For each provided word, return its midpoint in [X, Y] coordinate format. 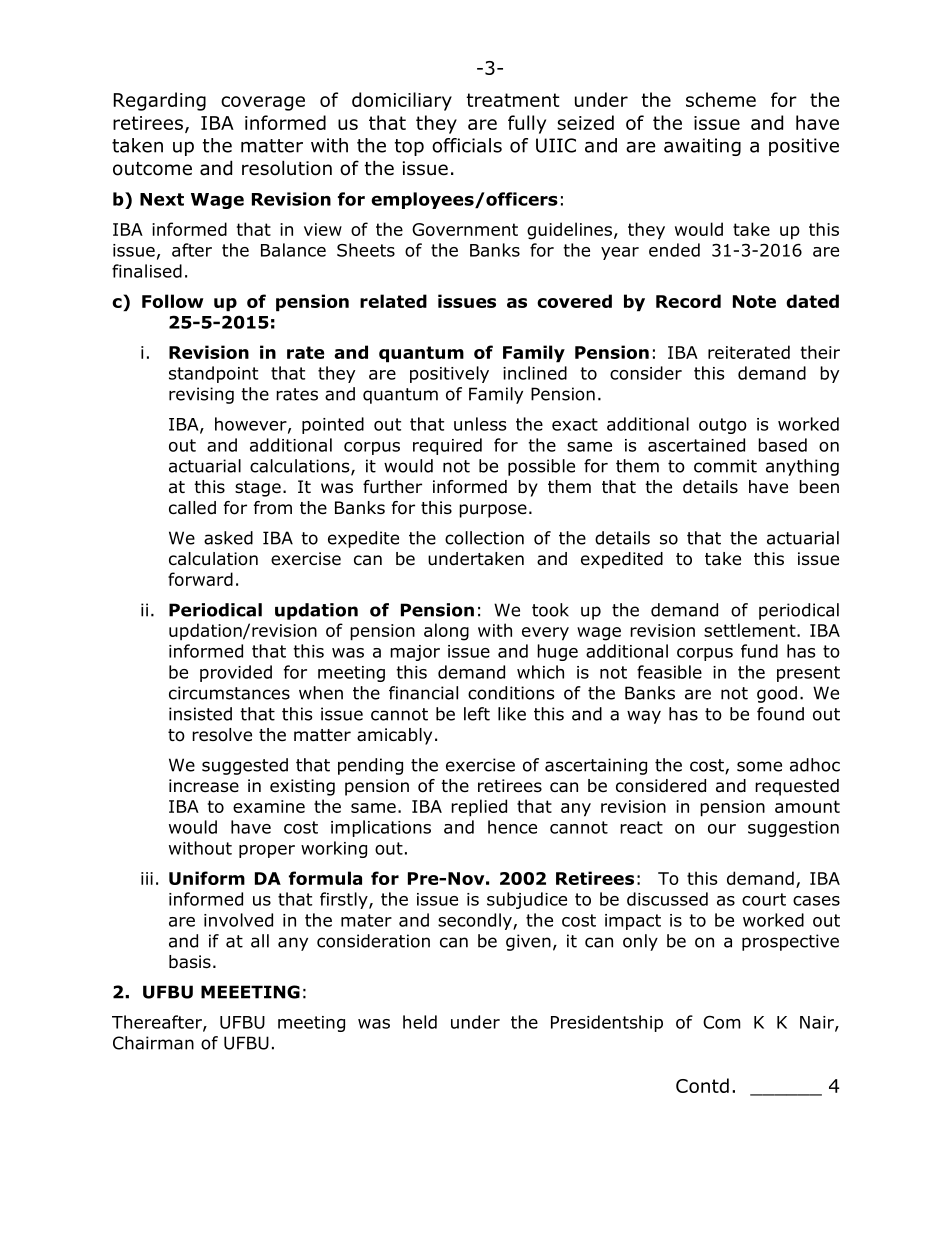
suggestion [793, 829]
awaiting [702, 147]
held [420, 1022]
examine [269, 806]
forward [200, 579]
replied [479, 808]
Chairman [153, 1043]
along [446, 632]
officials [467, 145]
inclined [535, 373]
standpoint [213, 374]
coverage [263, 103]
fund [759, 651]
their [820, 352]
